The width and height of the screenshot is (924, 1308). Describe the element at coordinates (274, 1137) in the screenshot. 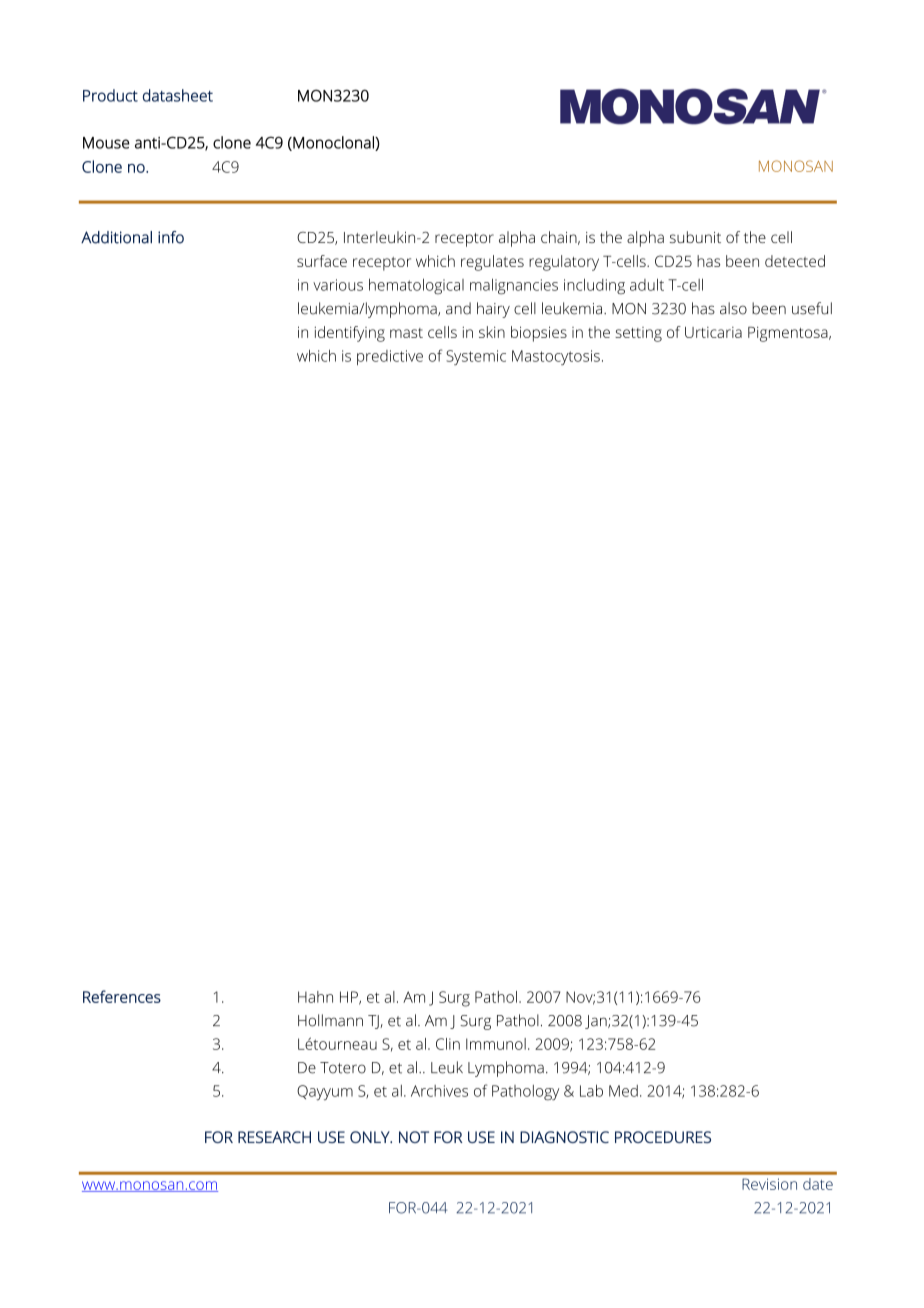

I see `RESEARCH` at that location.
